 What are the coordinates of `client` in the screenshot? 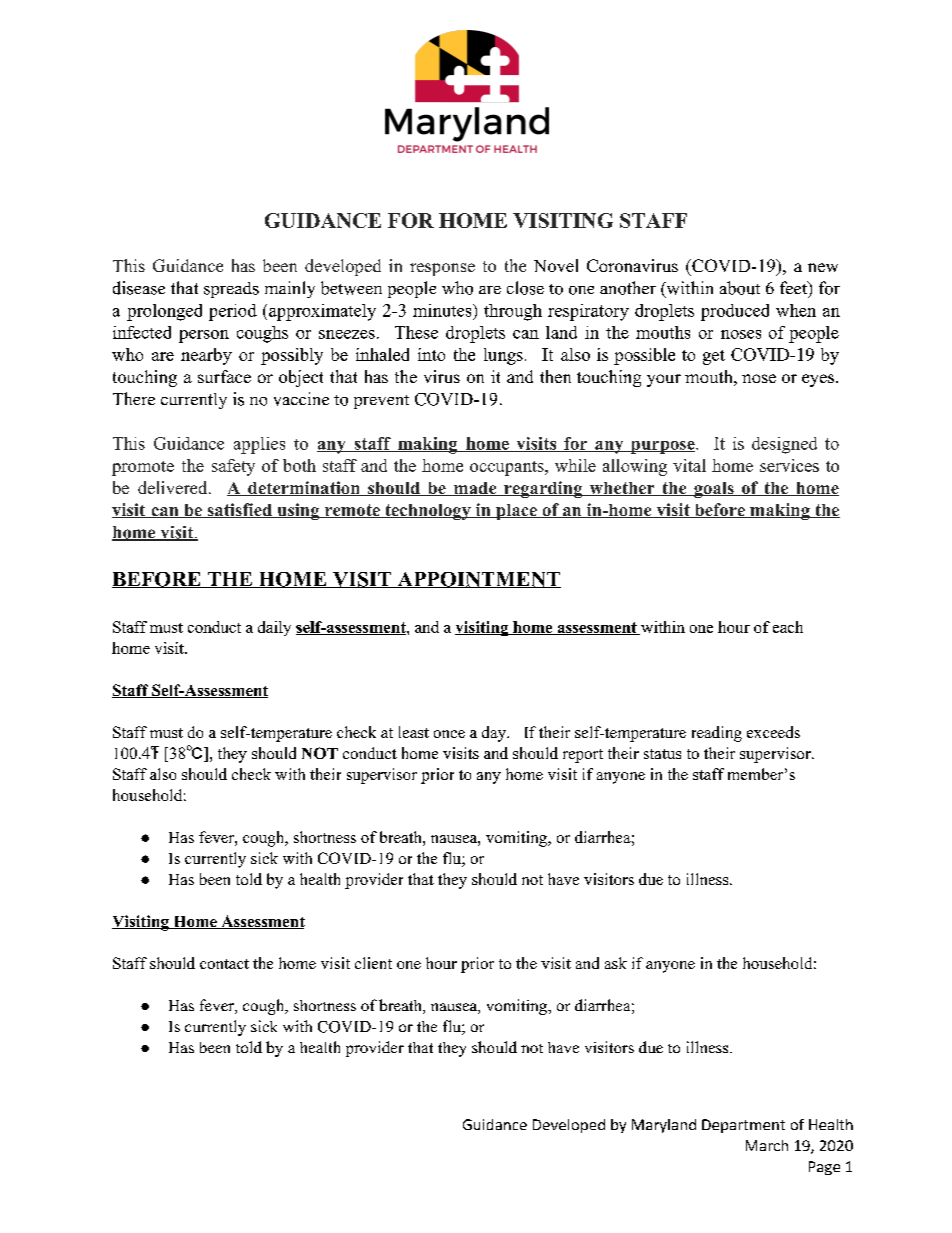 It's located at (373, 963).
